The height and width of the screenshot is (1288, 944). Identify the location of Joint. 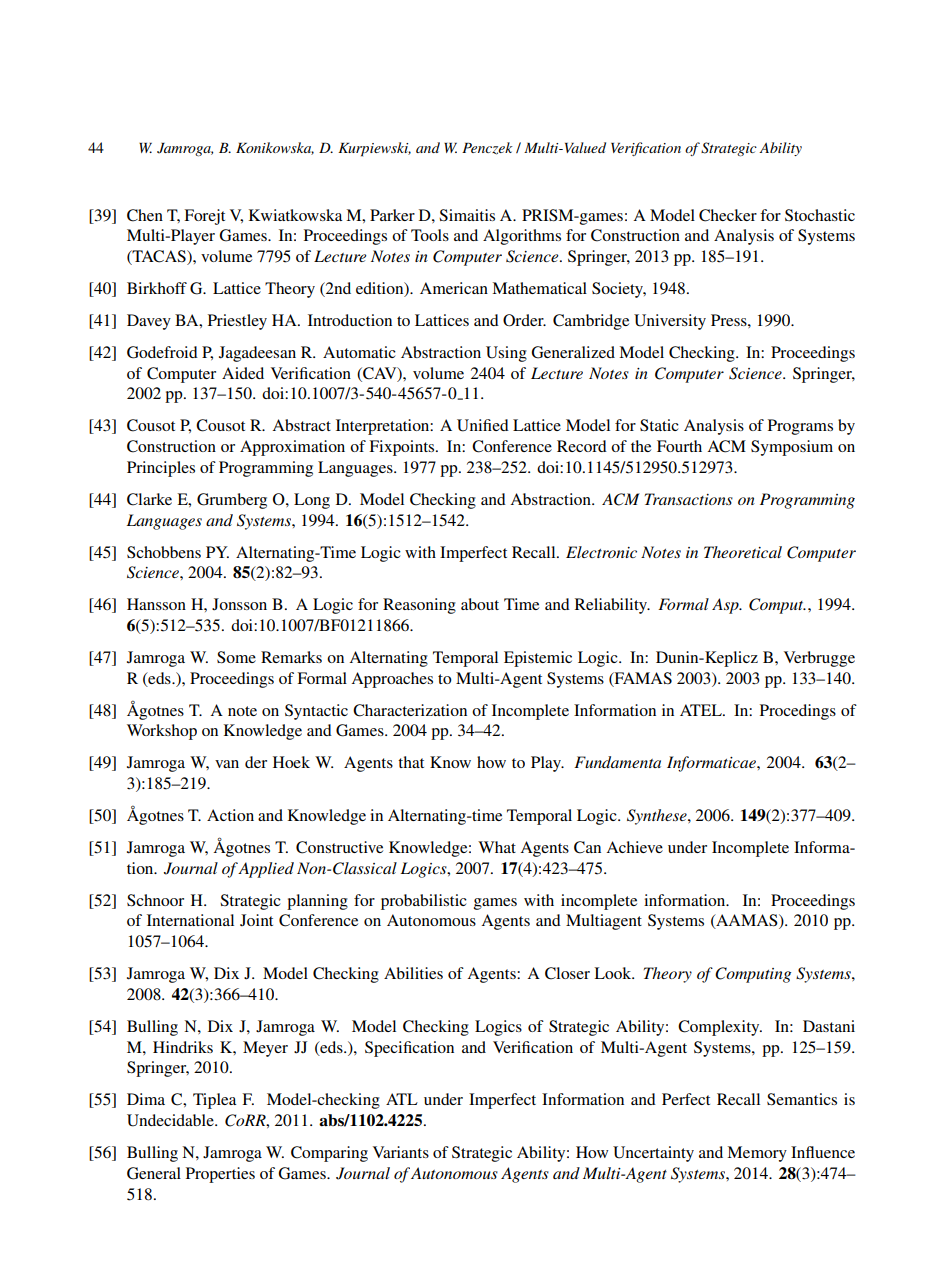
(256, 920).
